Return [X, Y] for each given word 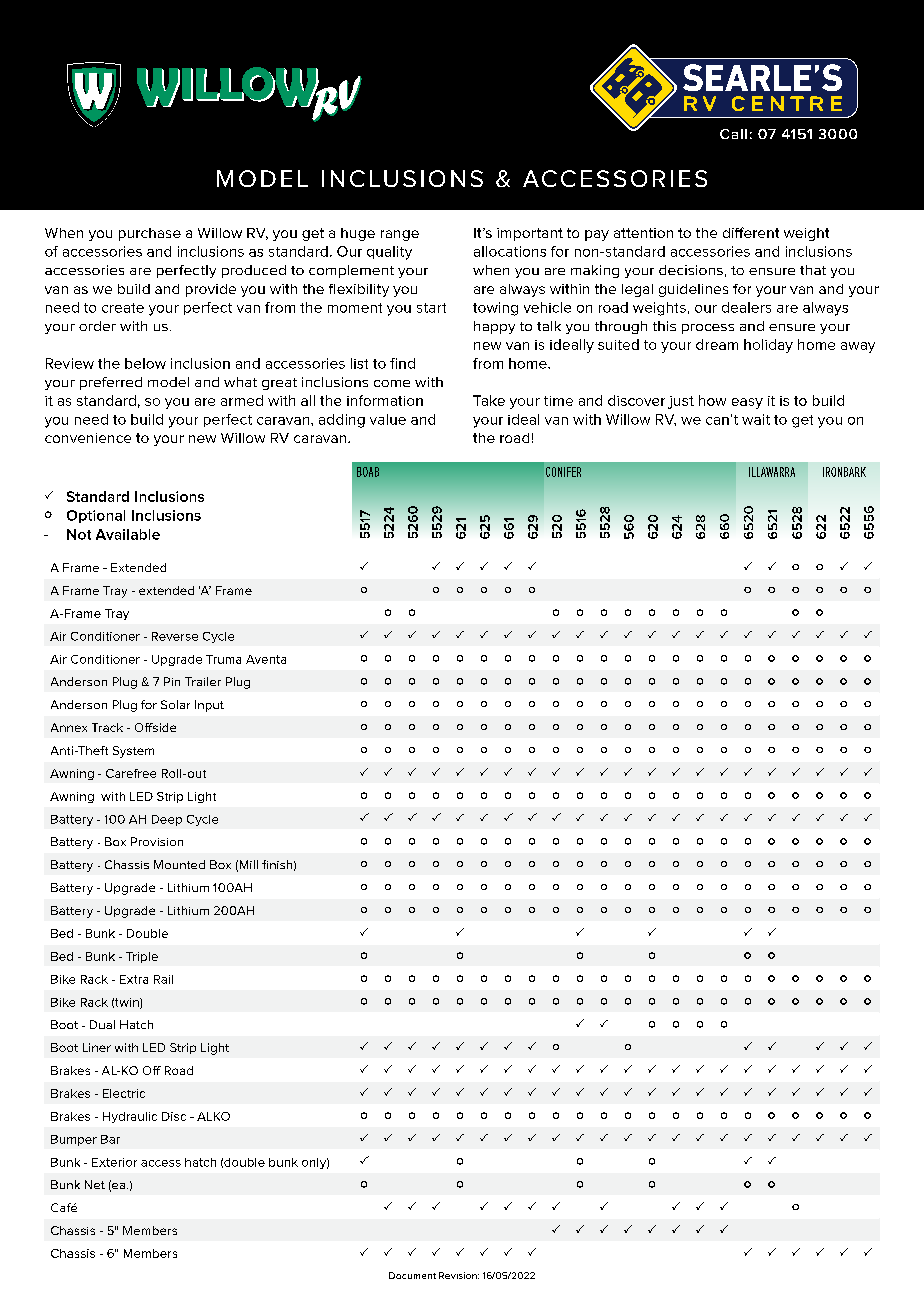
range [400, 235]
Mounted [179, 864]
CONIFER [563, 472]
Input [209, 706]
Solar [175, 704]
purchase [150, 234]
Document [412, 1275]
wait [756, 419]
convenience [88, 438]
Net [95, 1184]
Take [489, 400]
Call [733, 134]
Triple [142, 957]
